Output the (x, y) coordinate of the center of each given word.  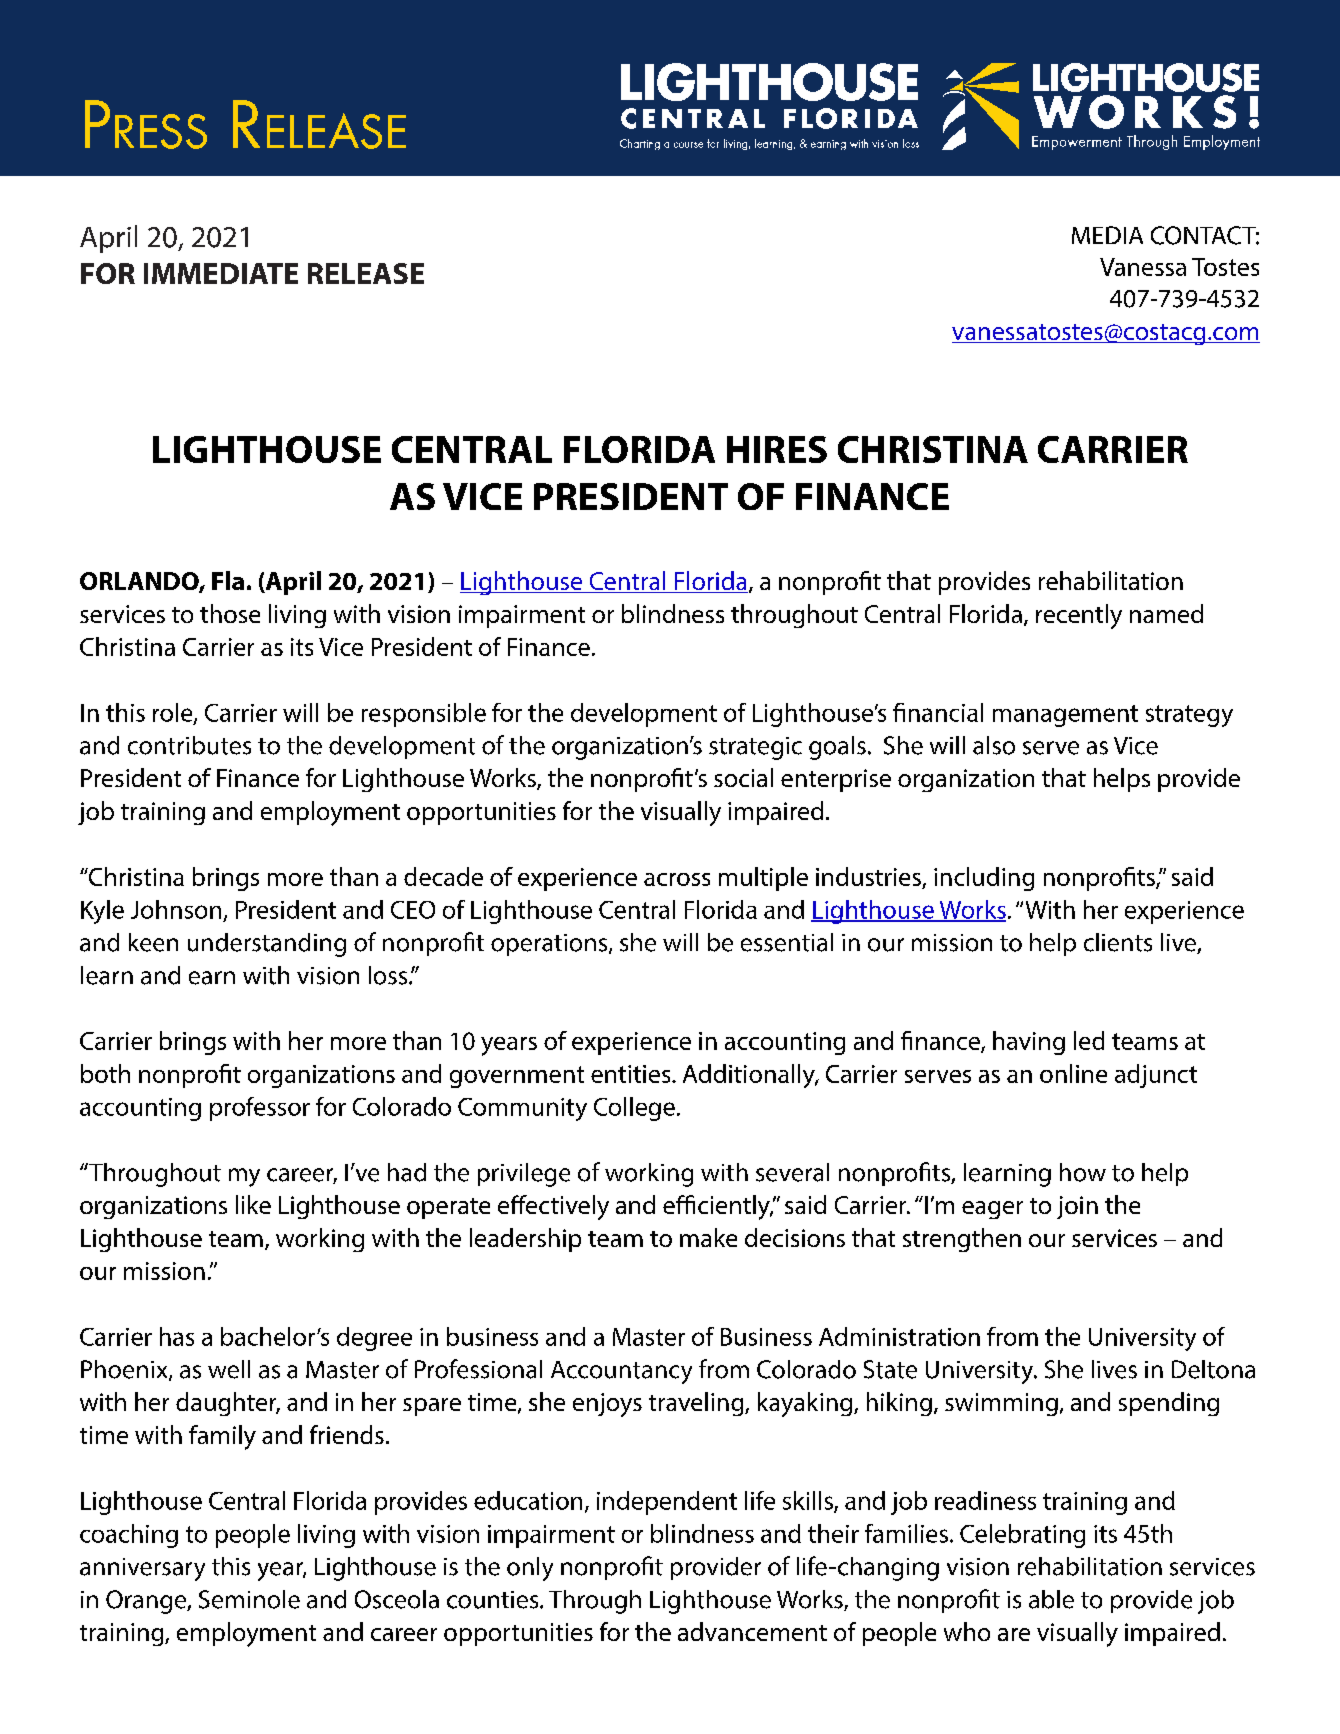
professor (260, 1109)
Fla (228, 580)
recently (1079, 616)
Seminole (249, 1599)
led (1089, 1040)
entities (632, 1074)
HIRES (777, 449)
